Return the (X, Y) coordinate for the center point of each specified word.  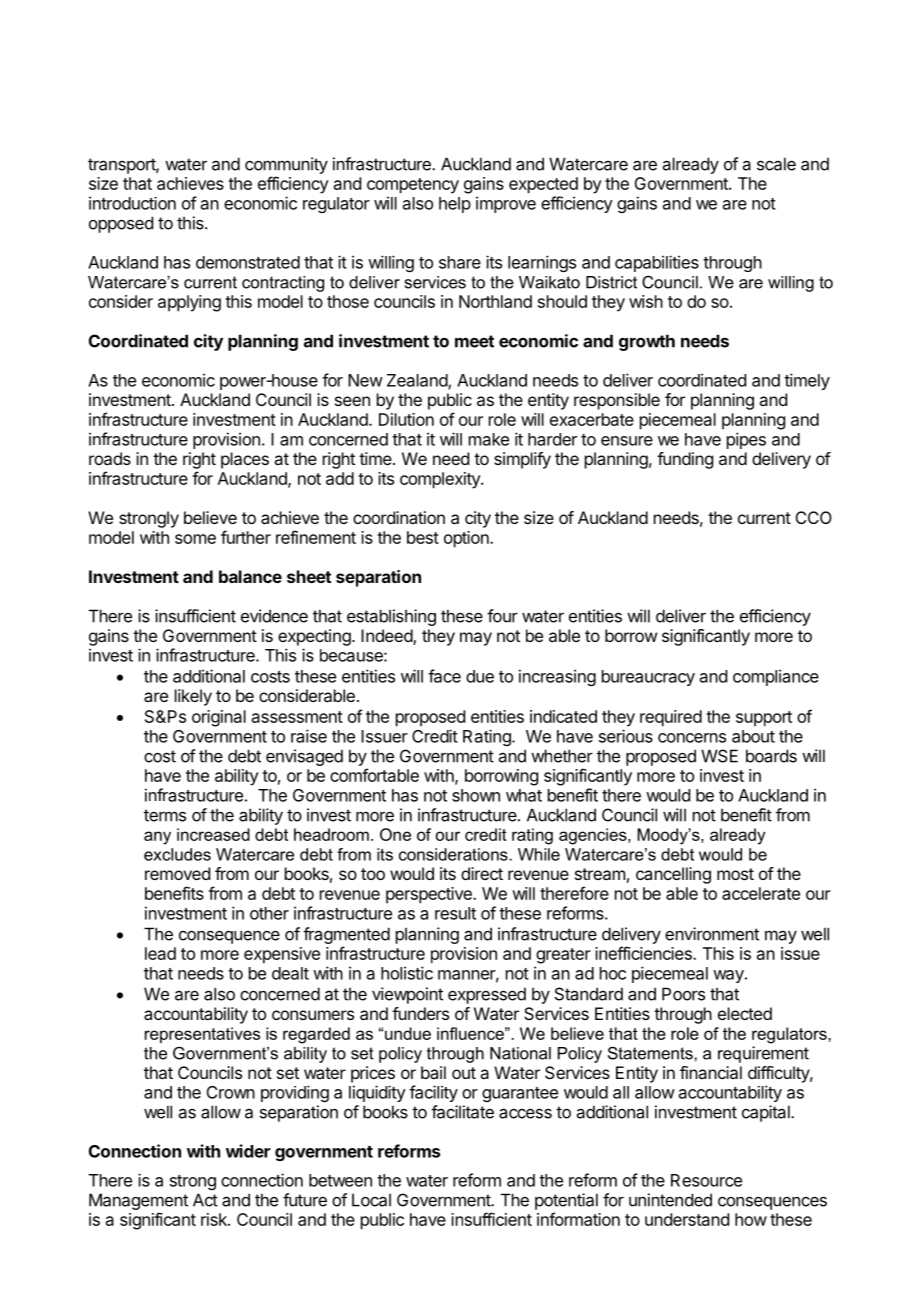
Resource (706, 1180)
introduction (132, 203)
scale (776, 164)
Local (371, 1200)
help (455, 205)
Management (138, 1201)
